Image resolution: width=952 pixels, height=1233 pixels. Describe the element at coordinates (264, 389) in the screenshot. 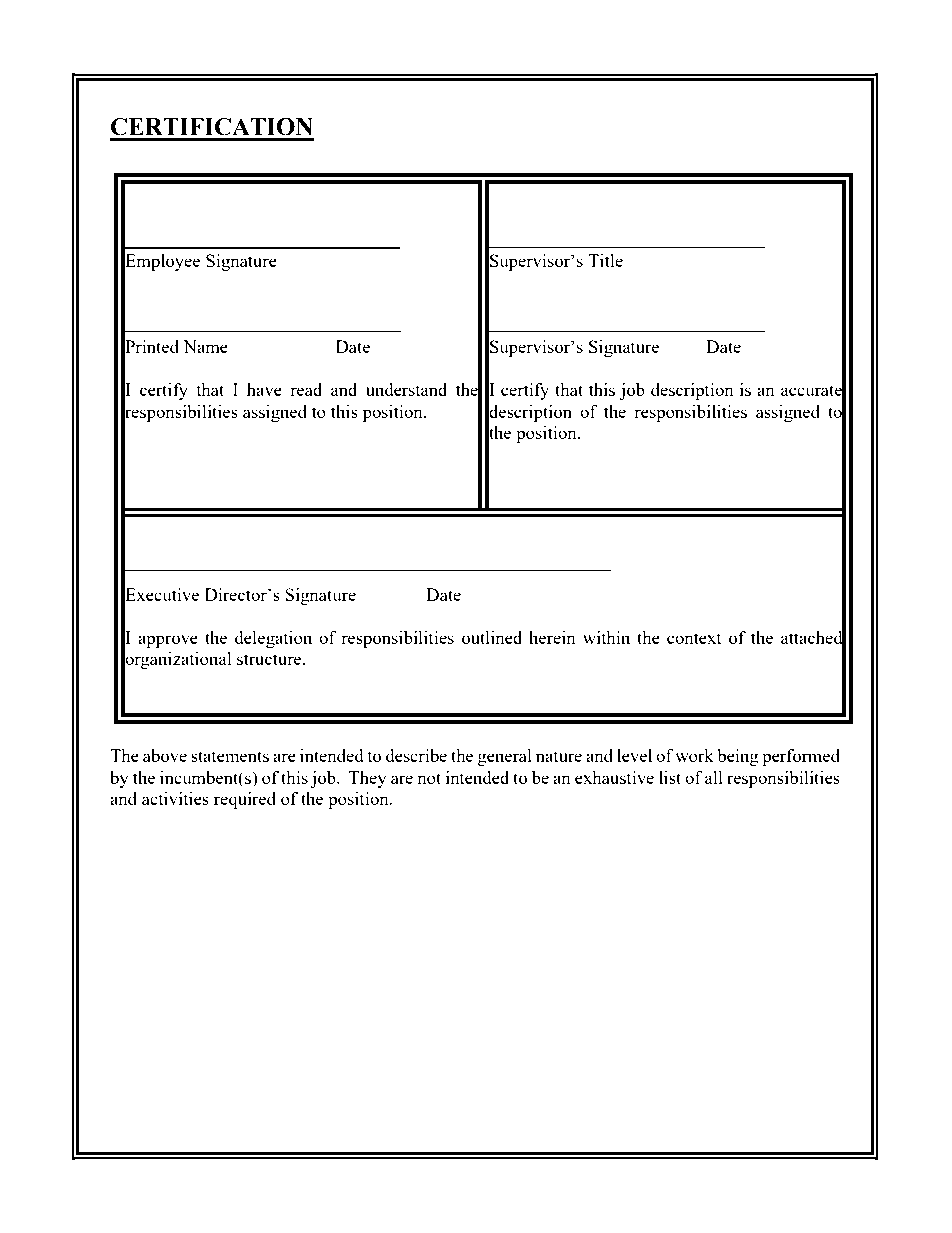

I see `have` at that location.
